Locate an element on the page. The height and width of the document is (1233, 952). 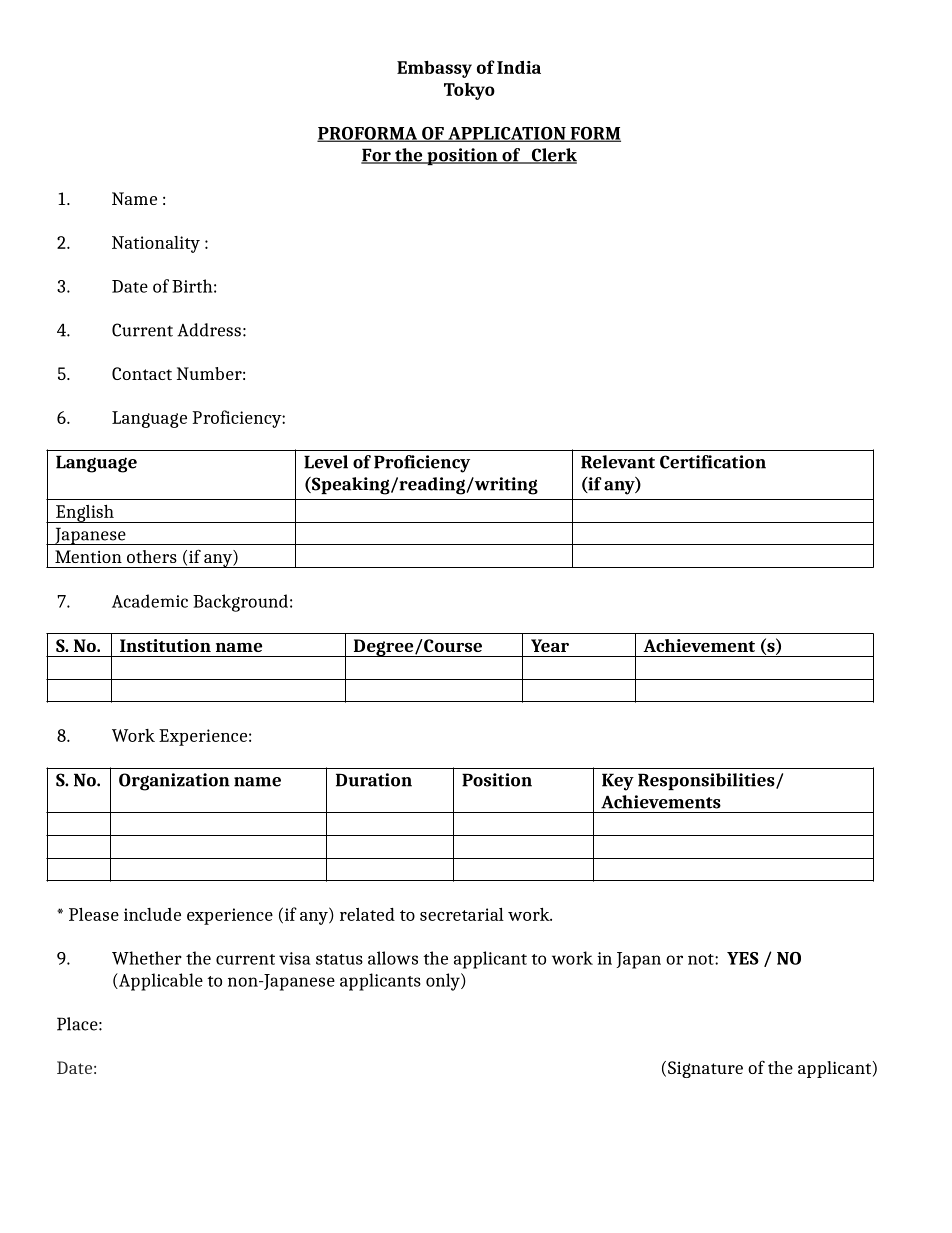
Relevant is located at coordinates (618, 462).
